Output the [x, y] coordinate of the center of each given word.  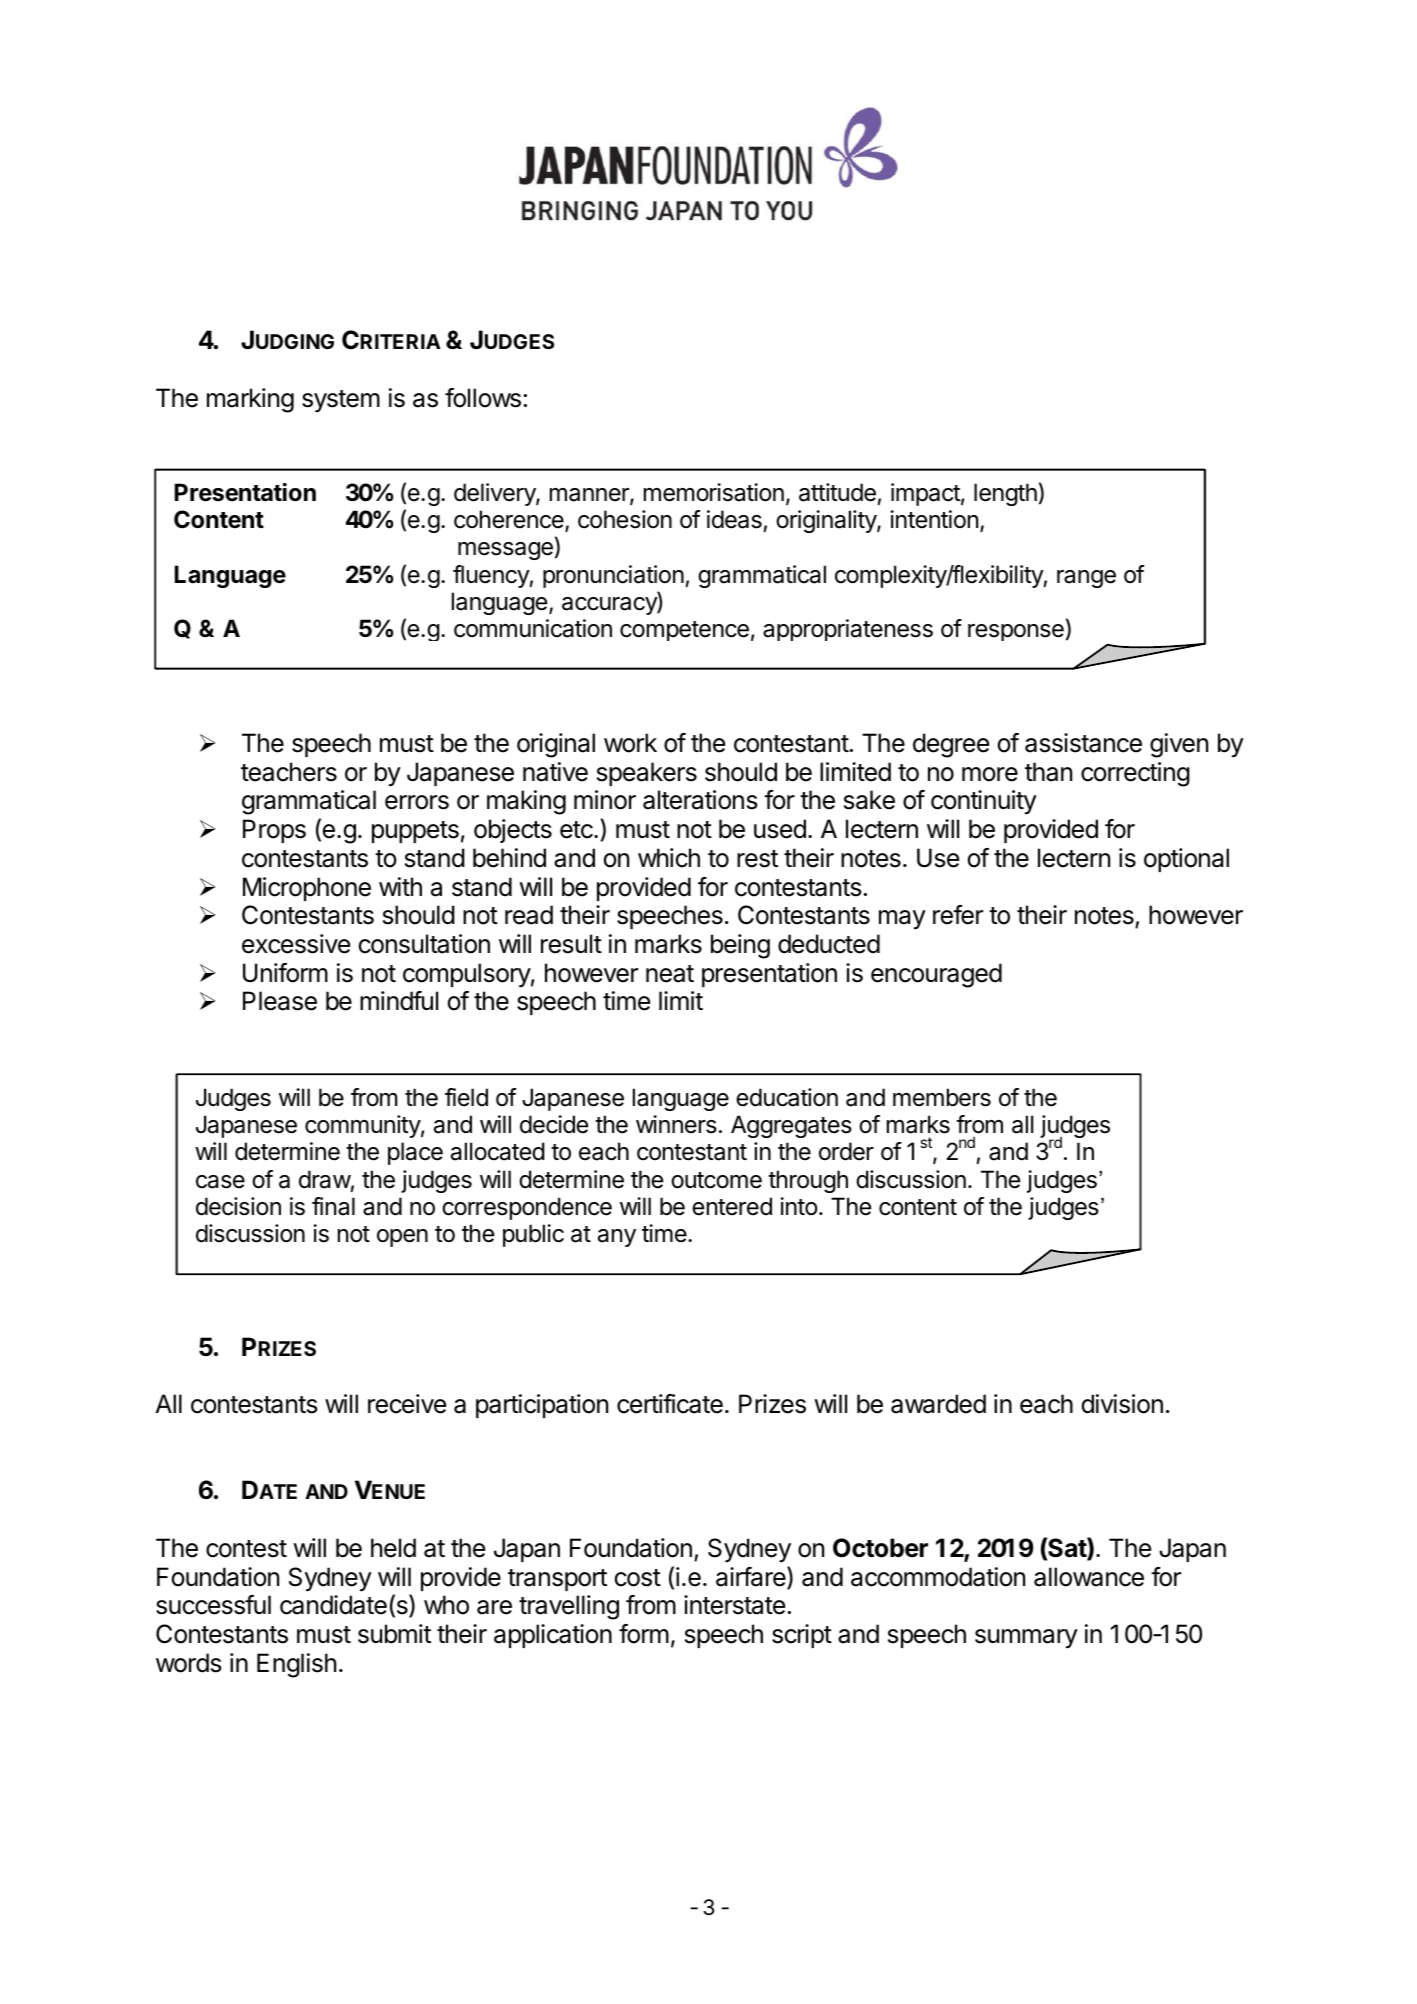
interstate [734, 1605]
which [669, 858]
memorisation [714, 492]
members [942, 1097]
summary [1026, 1639]
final [333, 1206]
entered [732, 1206]
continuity [984, 802]
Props [274, 831]
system [341, 401]
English [296, 1665]
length [1005, 494]
